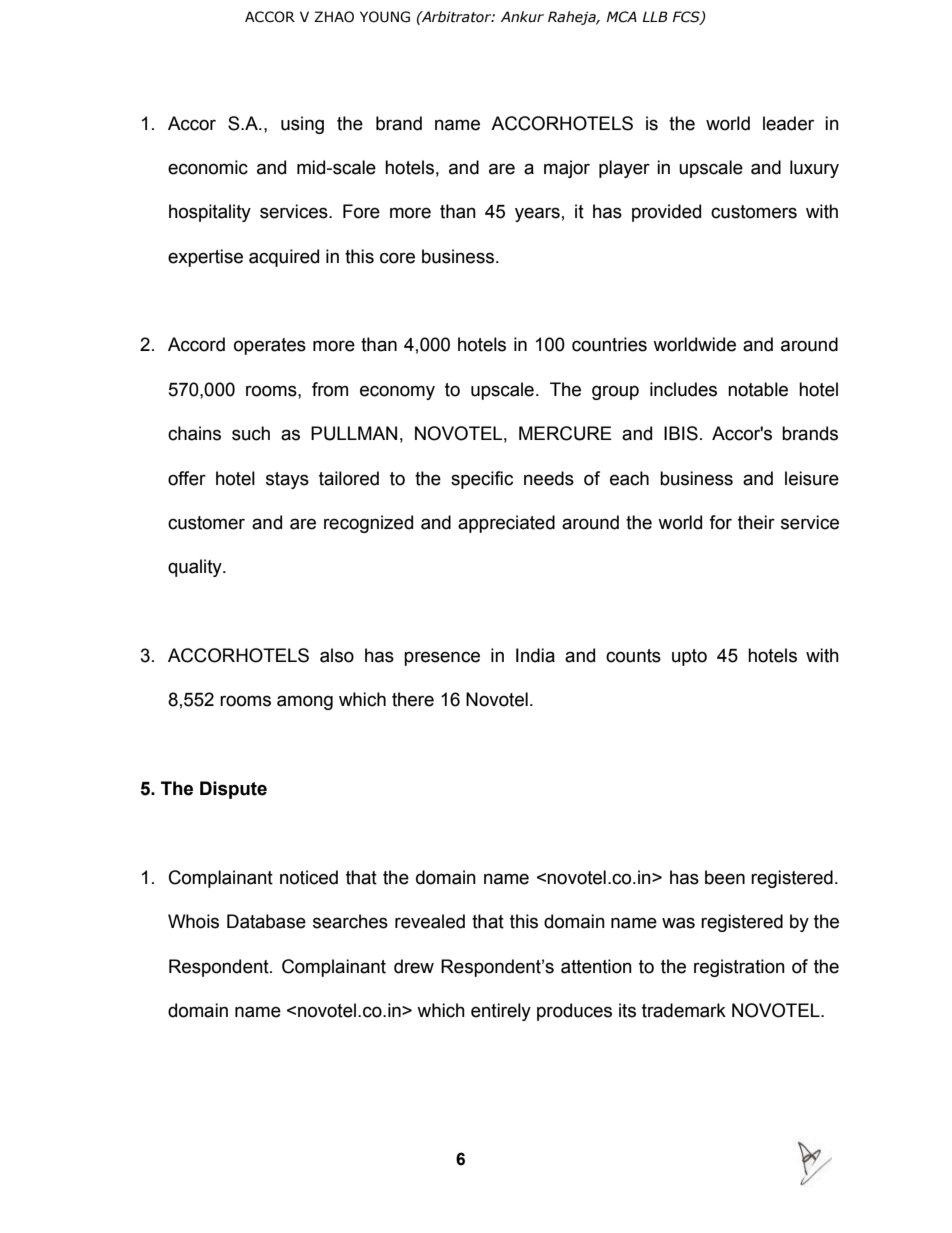 The width and height of the screenshot is (952, 1233). Describe the element at coordinates (689, 657) in the screenshot. I see `upto` at that location.
